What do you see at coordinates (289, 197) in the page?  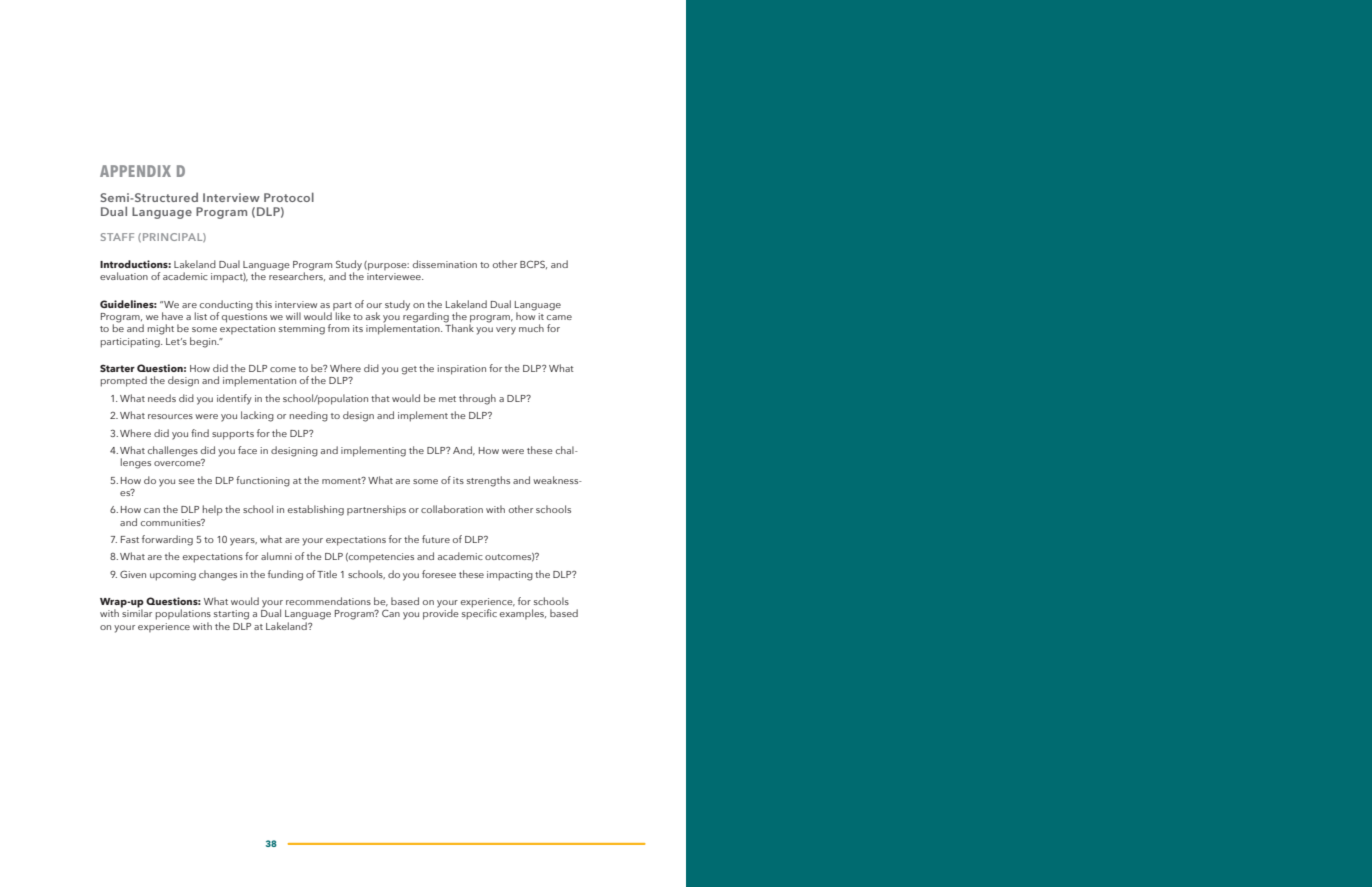 I see `Protocol` at bounding box center [289, 197].
